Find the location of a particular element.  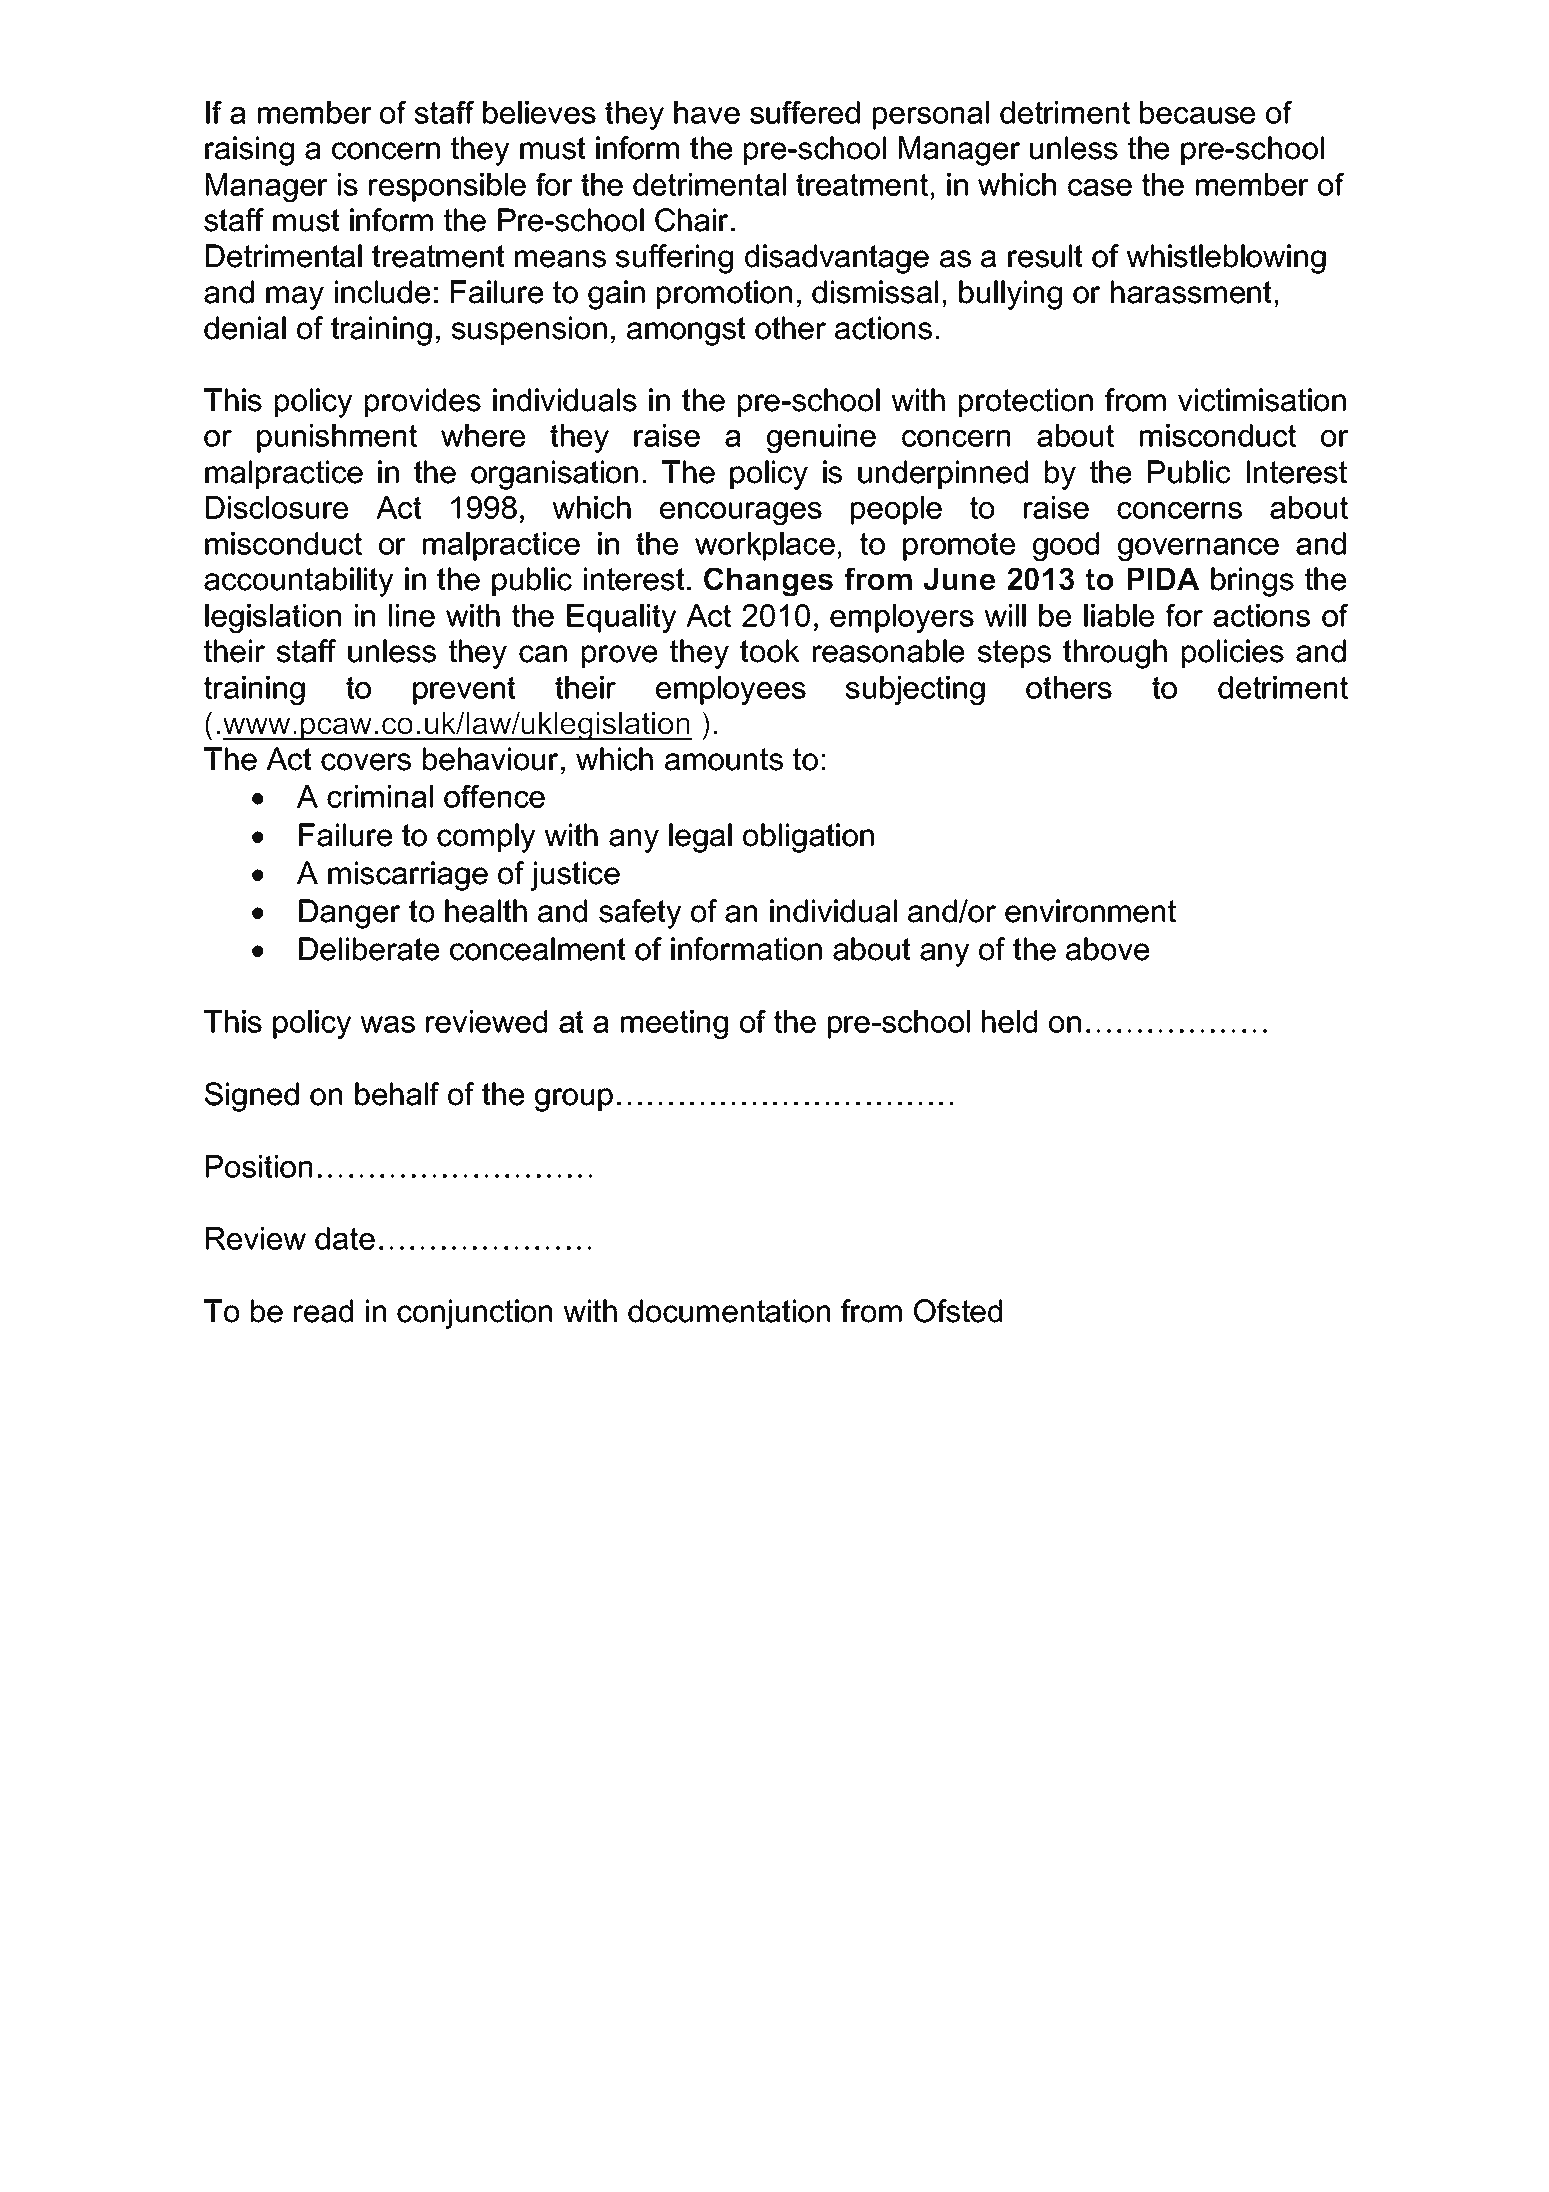

punishment is located at coordinates (337, 438).
